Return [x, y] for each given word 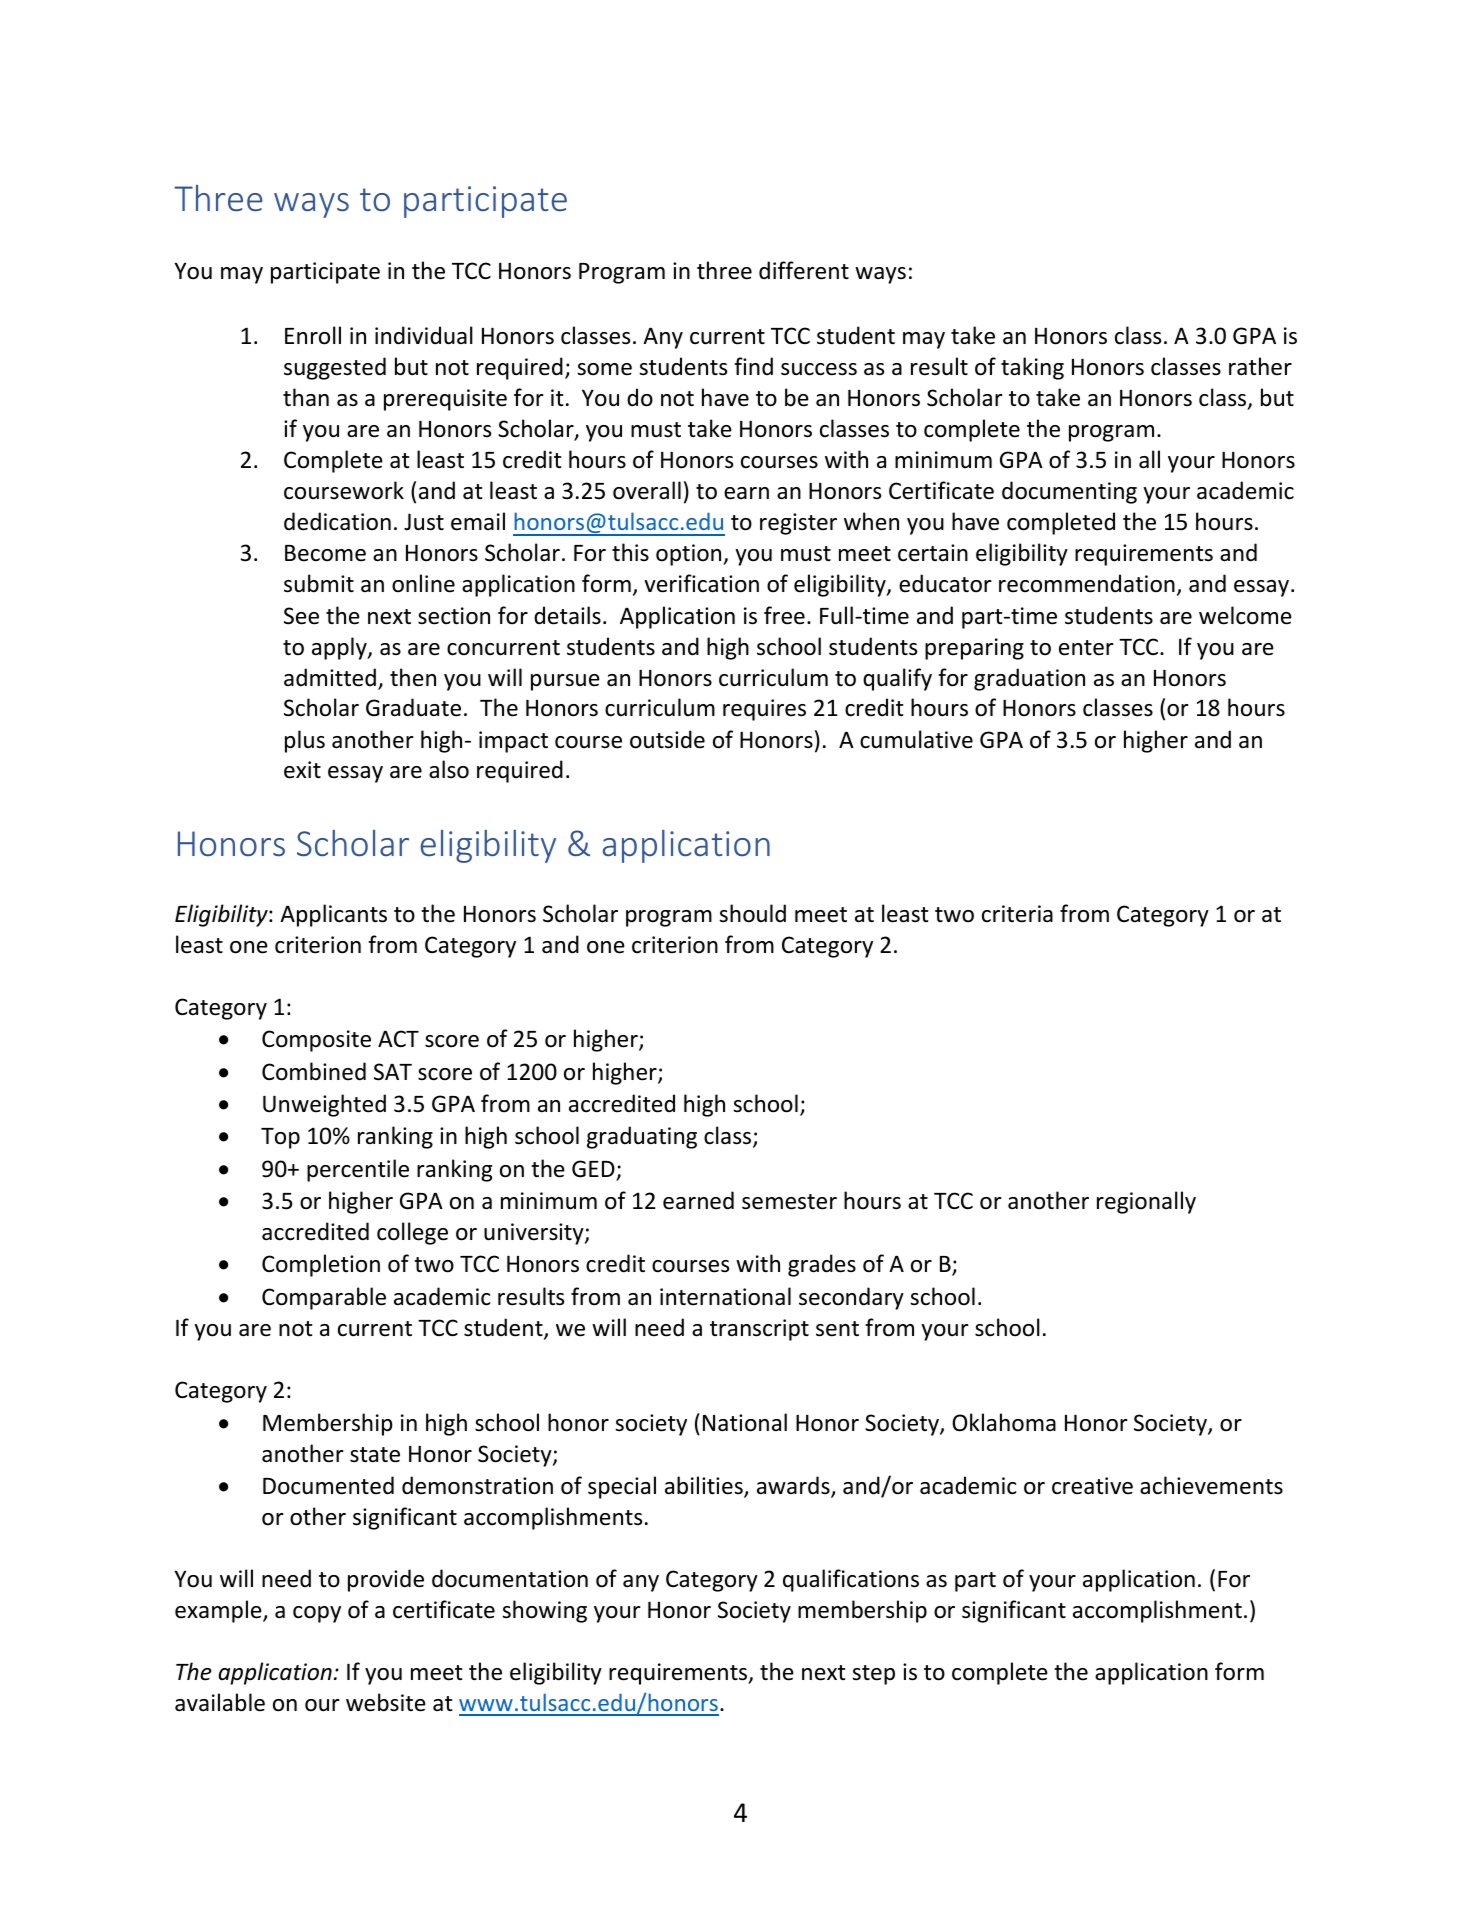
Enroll [313, 335]
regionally [1146, 1202]
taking [1032, 368]
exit [302, 770]
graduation [1029, 679]
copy [317, 1614]
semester [789, 1202]
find [753, 366]
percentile [358, 1170]
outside [667, 739]
